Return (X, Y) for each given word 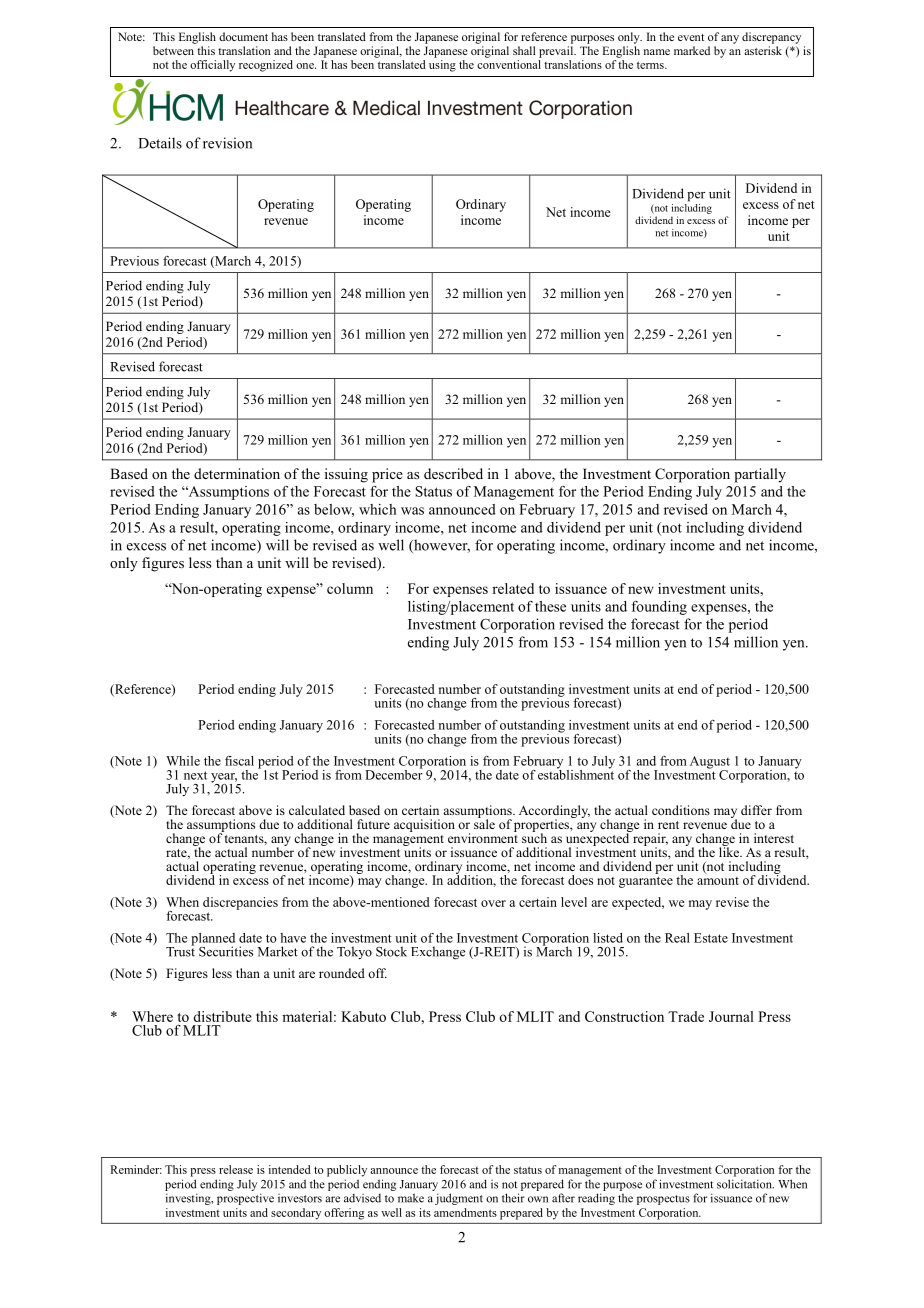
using (442, 66)
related (513, 588)
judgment (459, 1199)
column (350, 588)
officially (212, 66)
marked (692, 50)
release (236, 1169)
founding (659, 608)
